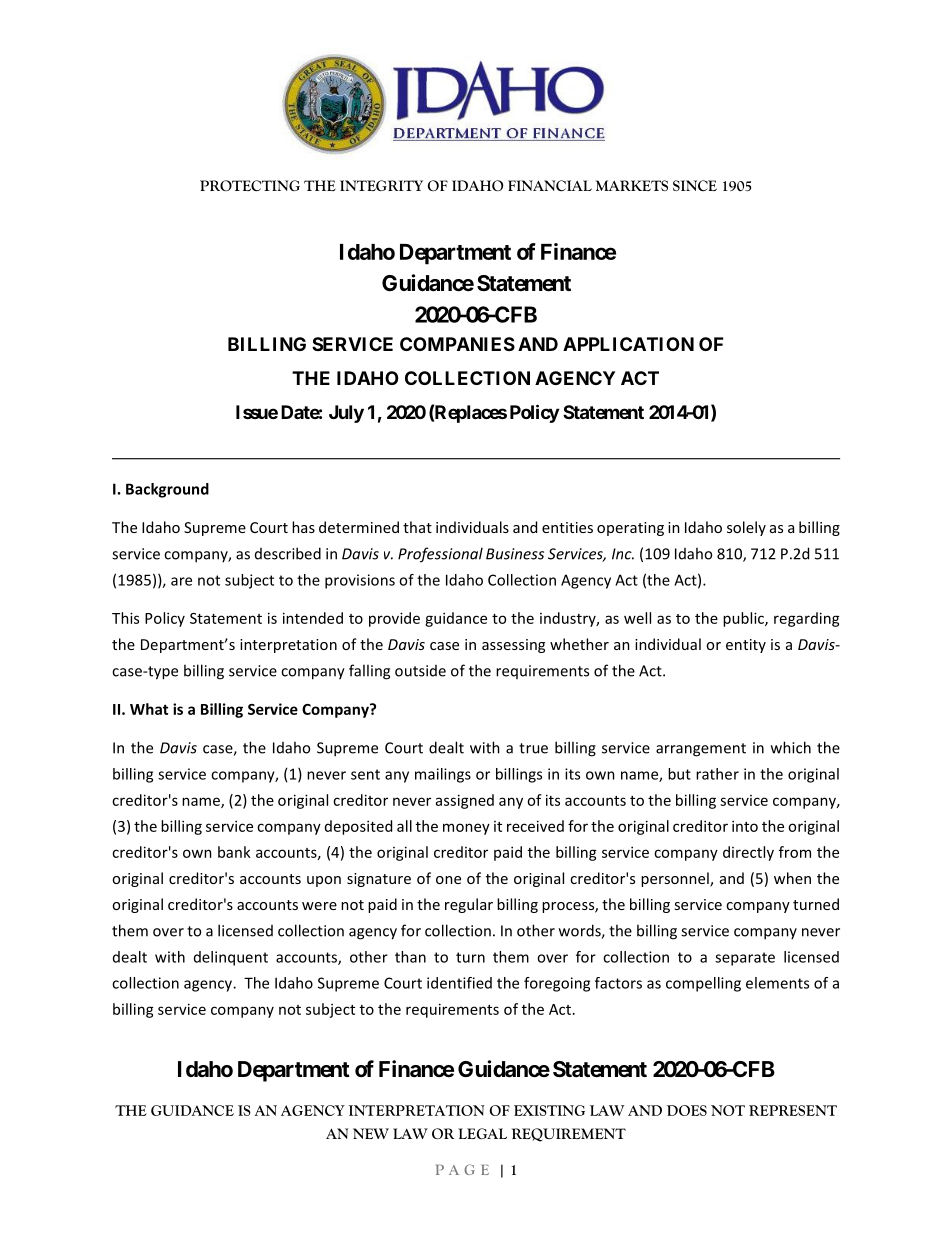 The image size is (952, 1233). Describe the element at coordinates (550, 185) in the screenshot. I see `FINANCIAL` at that location.
